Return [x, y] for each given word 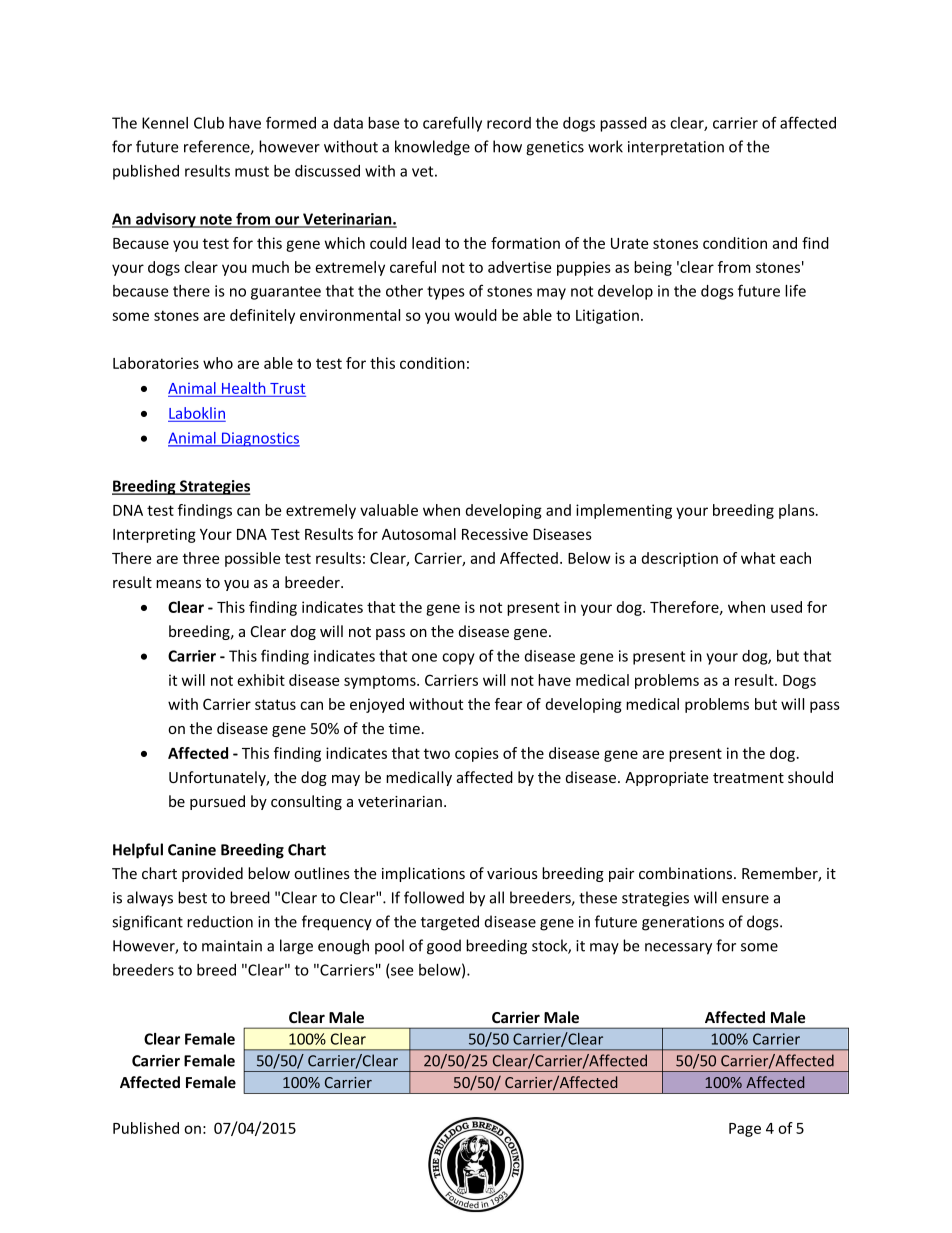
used [786, 607]
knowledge [432, 148]
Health [243, 388]
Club [209, 123]
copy [458, 659]
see [402, 971]
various [512, 873]
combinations [687, 873]
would [476, 315]
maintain [232, 946]
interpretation [676, 148]
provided [212, 874]
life [795, 290]
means [178, 584]
